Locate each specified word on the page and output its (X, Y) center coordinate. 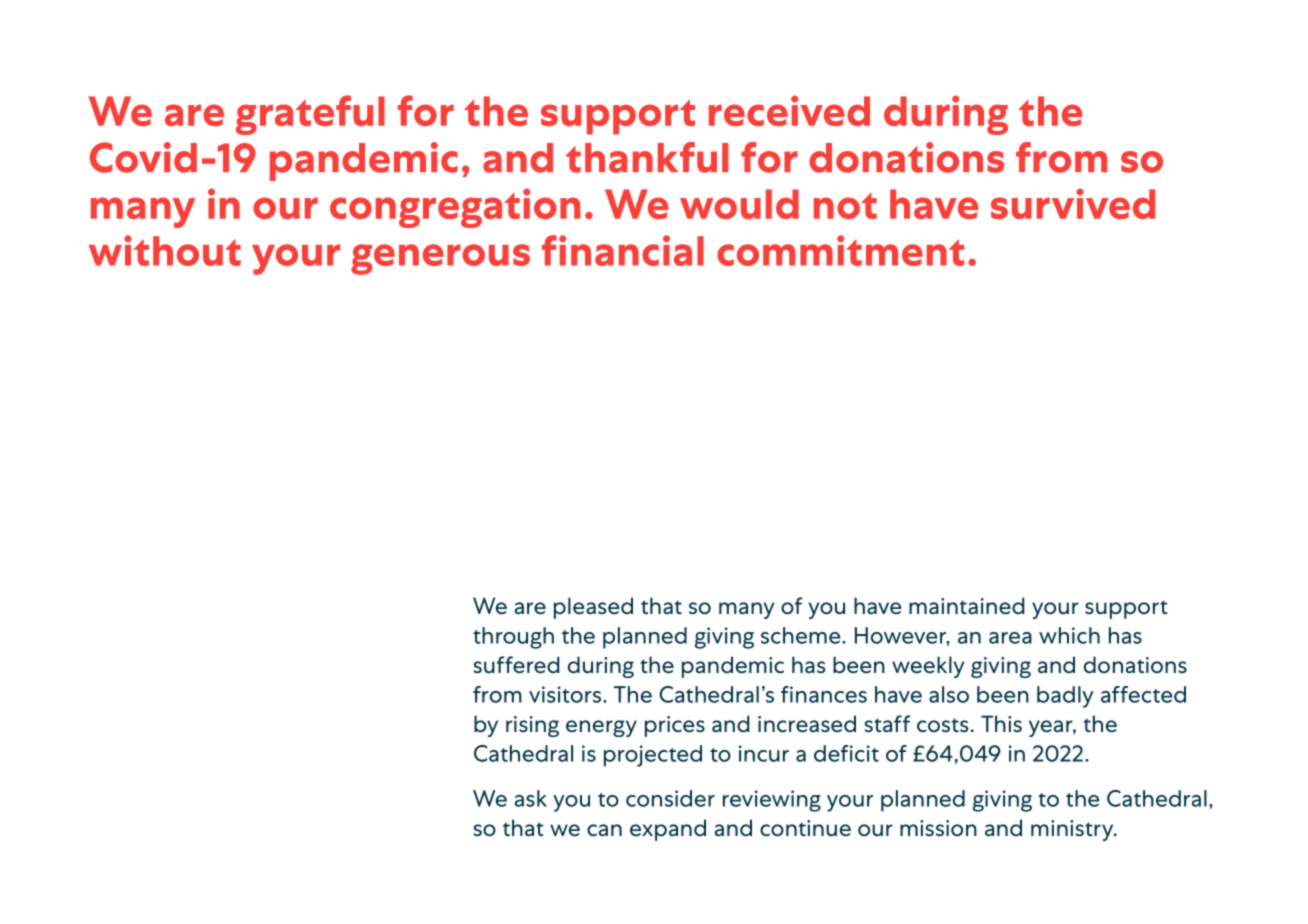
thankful (647, 157)
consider (670, 798)
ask (531, 798)
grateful (310, 115)
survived (1073, 203)
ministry (1073, 830)
